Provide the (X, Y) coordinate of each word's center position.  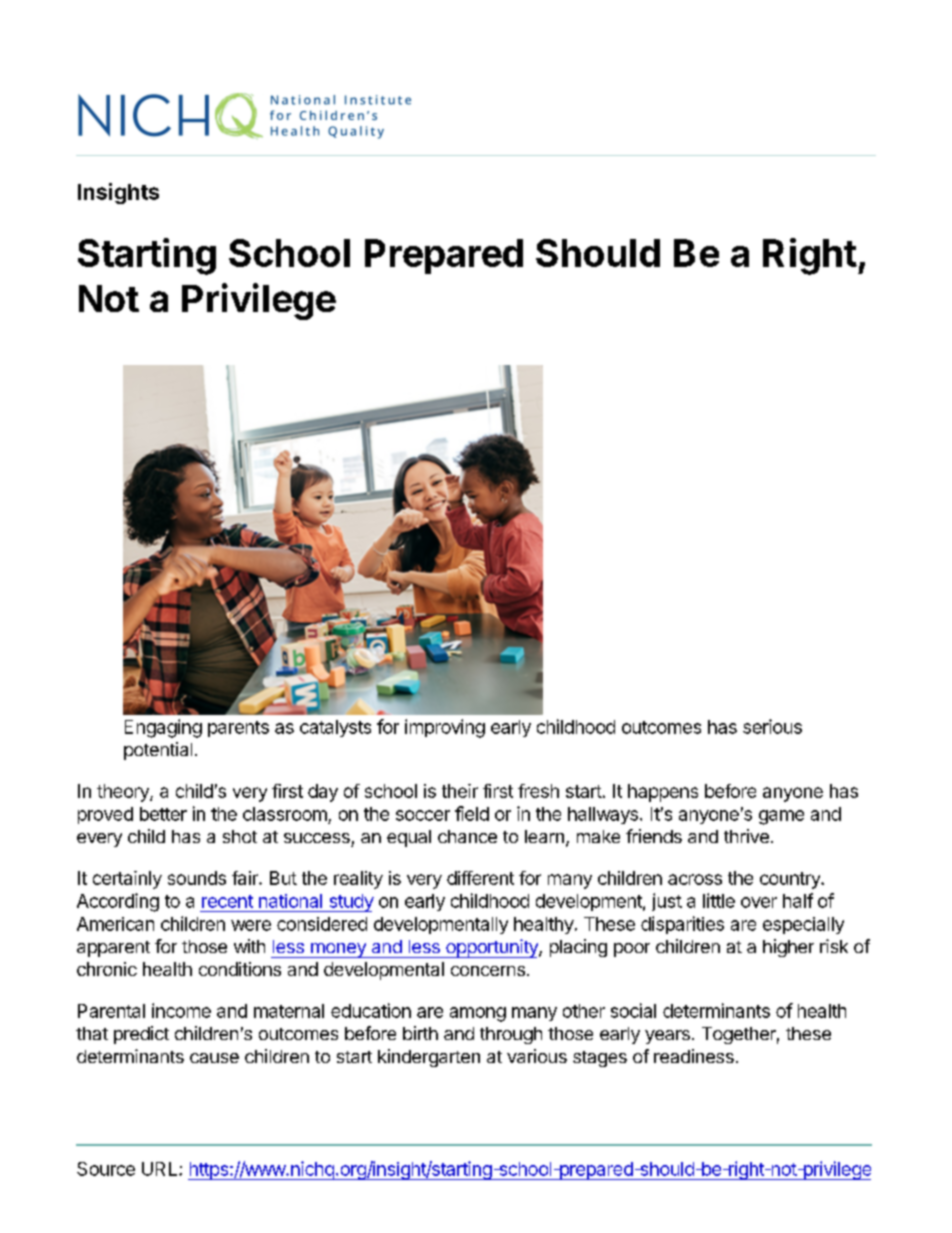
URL (161, 1169)
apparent (113, 949)
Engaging (163, 728)
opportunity (492, 948)
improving (445, 728)
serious (772, 726)
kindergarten (429, 1058)
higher (788, 948)
